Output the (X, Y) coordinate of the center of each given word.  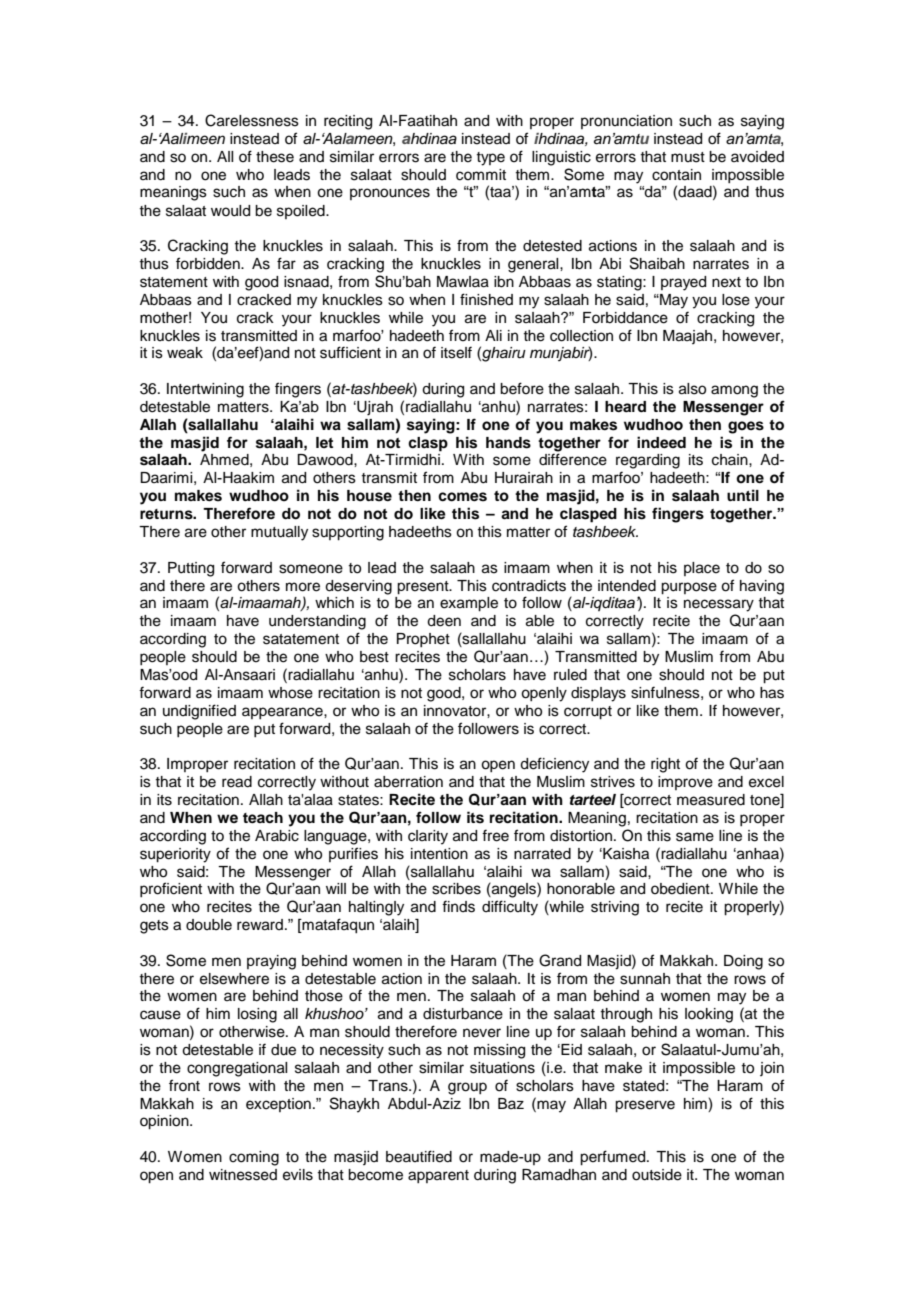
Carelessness (252, 120)
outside (657, 1175)
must (688, 157)
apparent (438, 1176)
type (490, 159)
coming (254, 1158)
